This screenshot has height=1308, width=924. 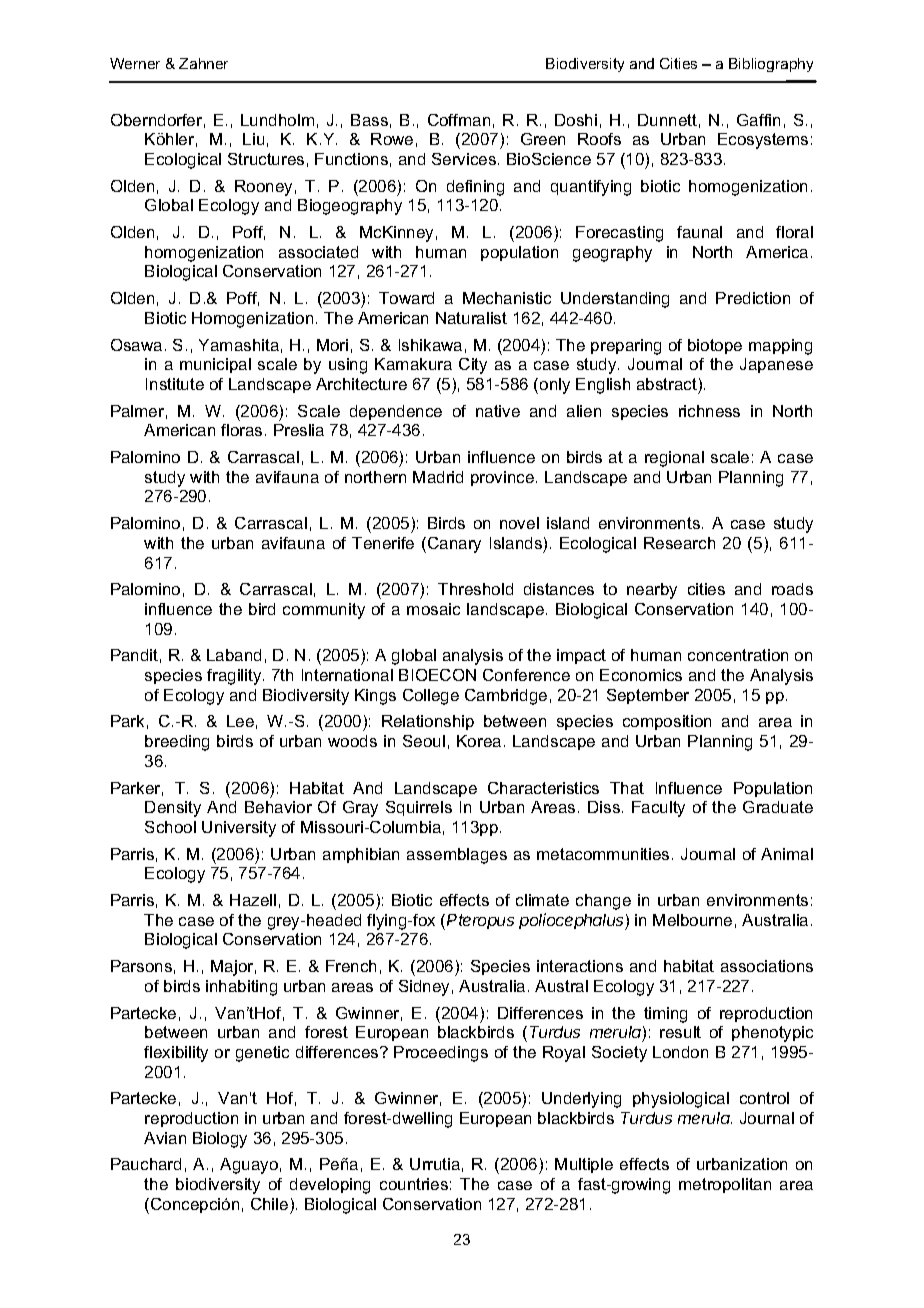 I want to click on Liu, so click(x=253, y=139).
